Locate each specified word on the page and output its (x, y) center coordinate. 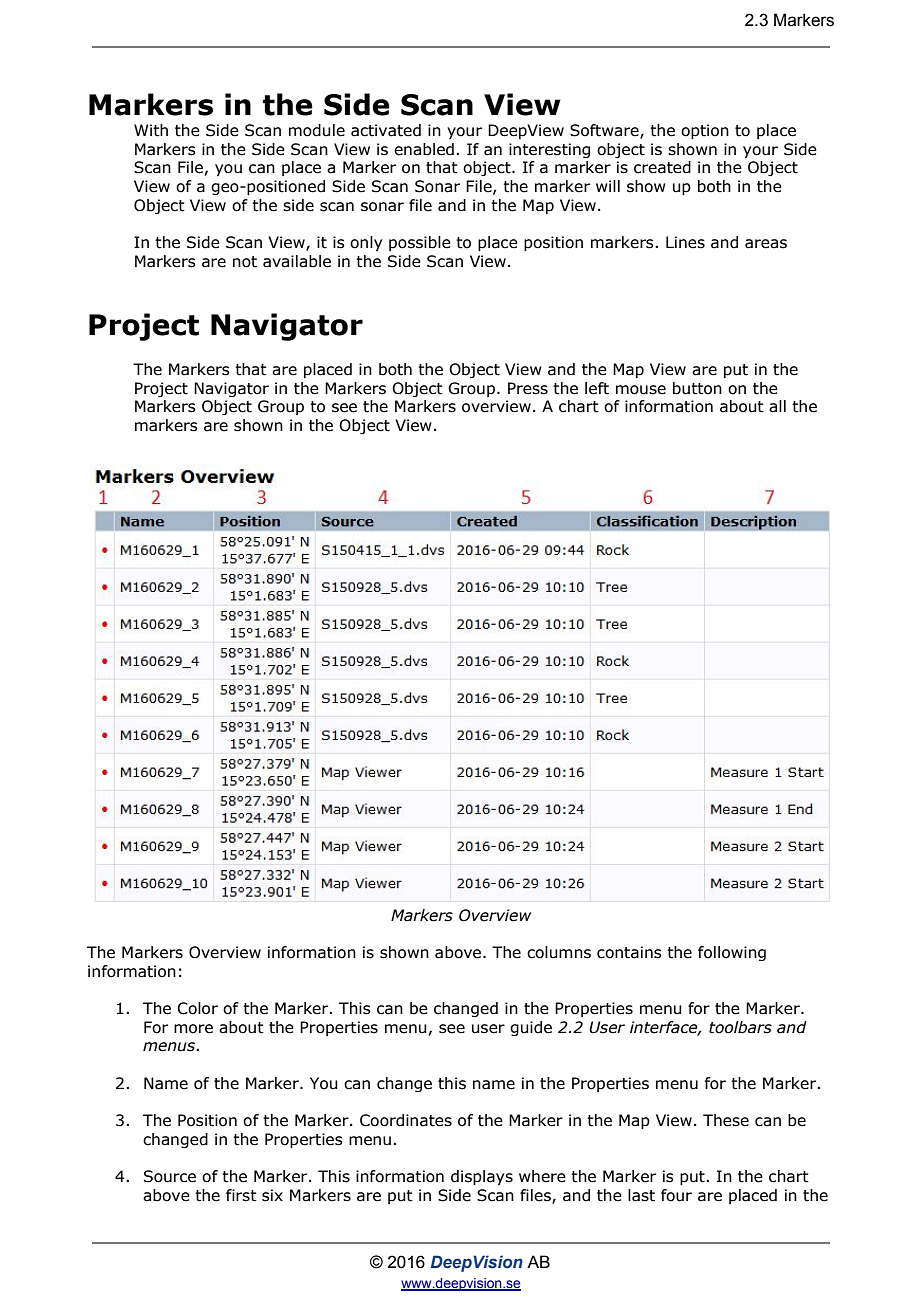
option (705, 131)
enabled (424, 149)
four (676, 1195)
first (241, 1195)
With (151, 130)
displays (482, 1177)
